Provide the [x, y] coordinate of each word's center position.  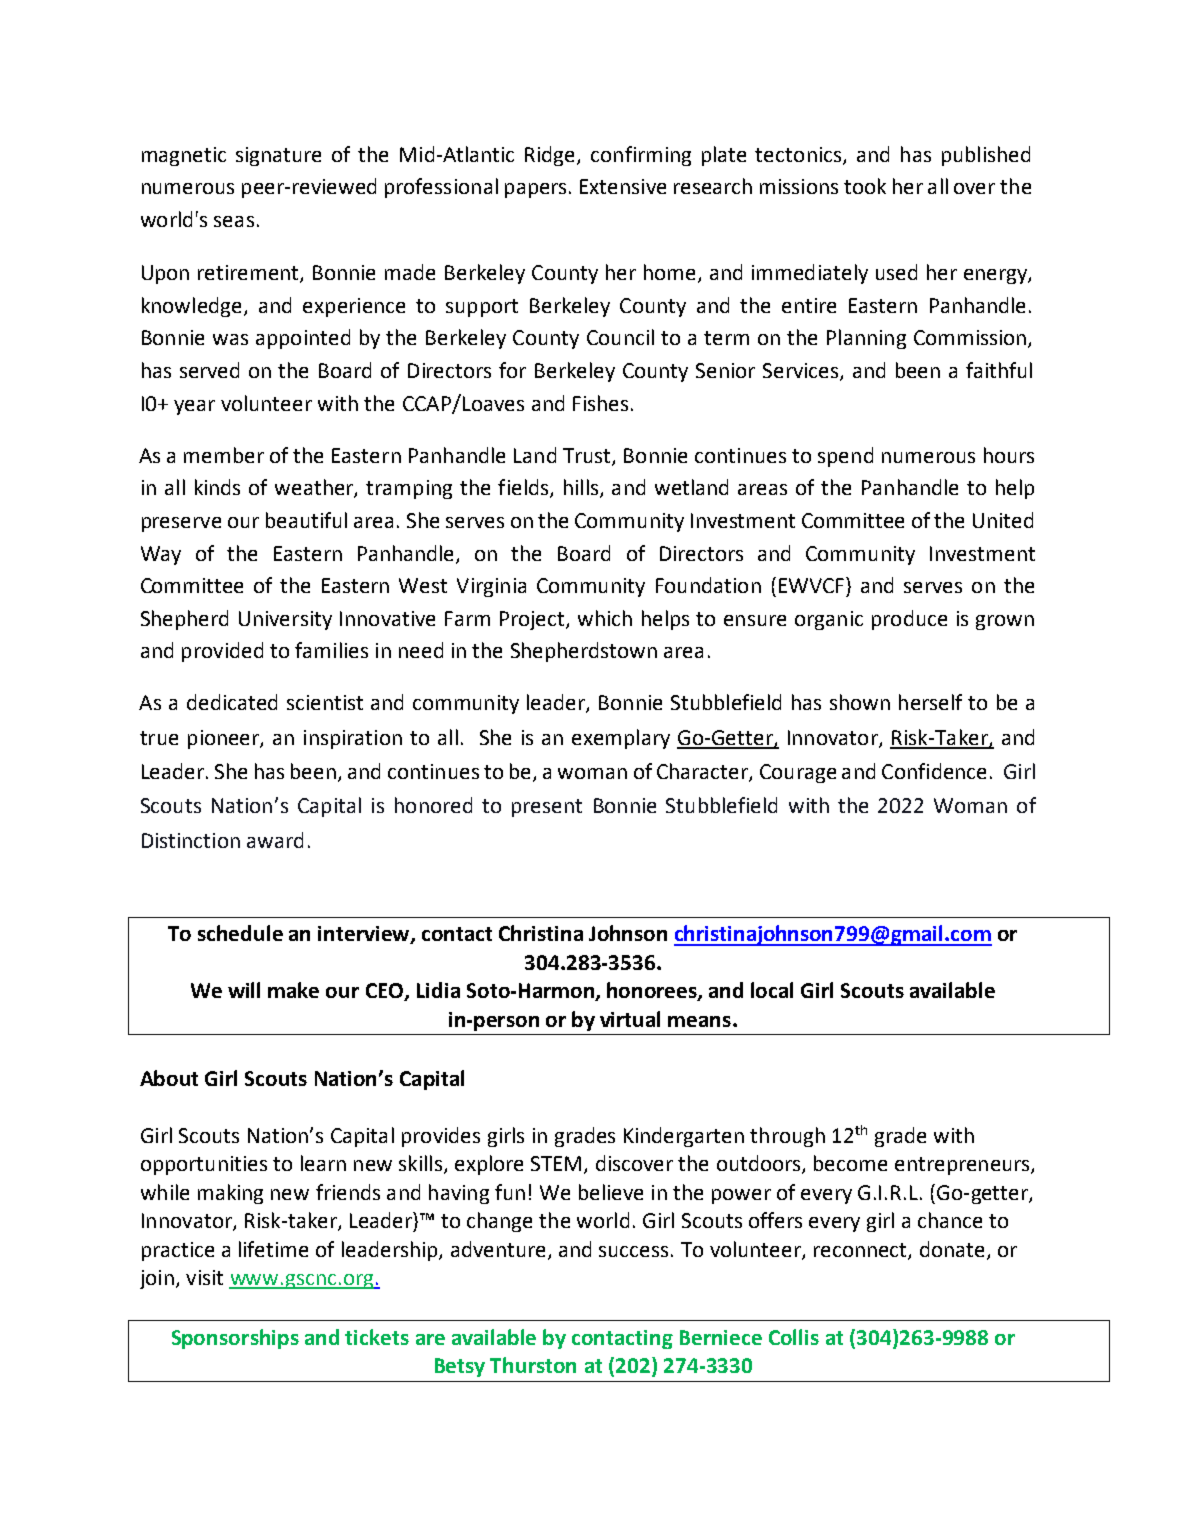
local [772, 990]
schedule [240, 933]
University [285, 620]
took [865, 186]
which [605, 618]
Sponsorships [235, 1339]
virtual [630, 1019]
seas [234, 221]
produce [909, 620]
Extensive [623, 186]
